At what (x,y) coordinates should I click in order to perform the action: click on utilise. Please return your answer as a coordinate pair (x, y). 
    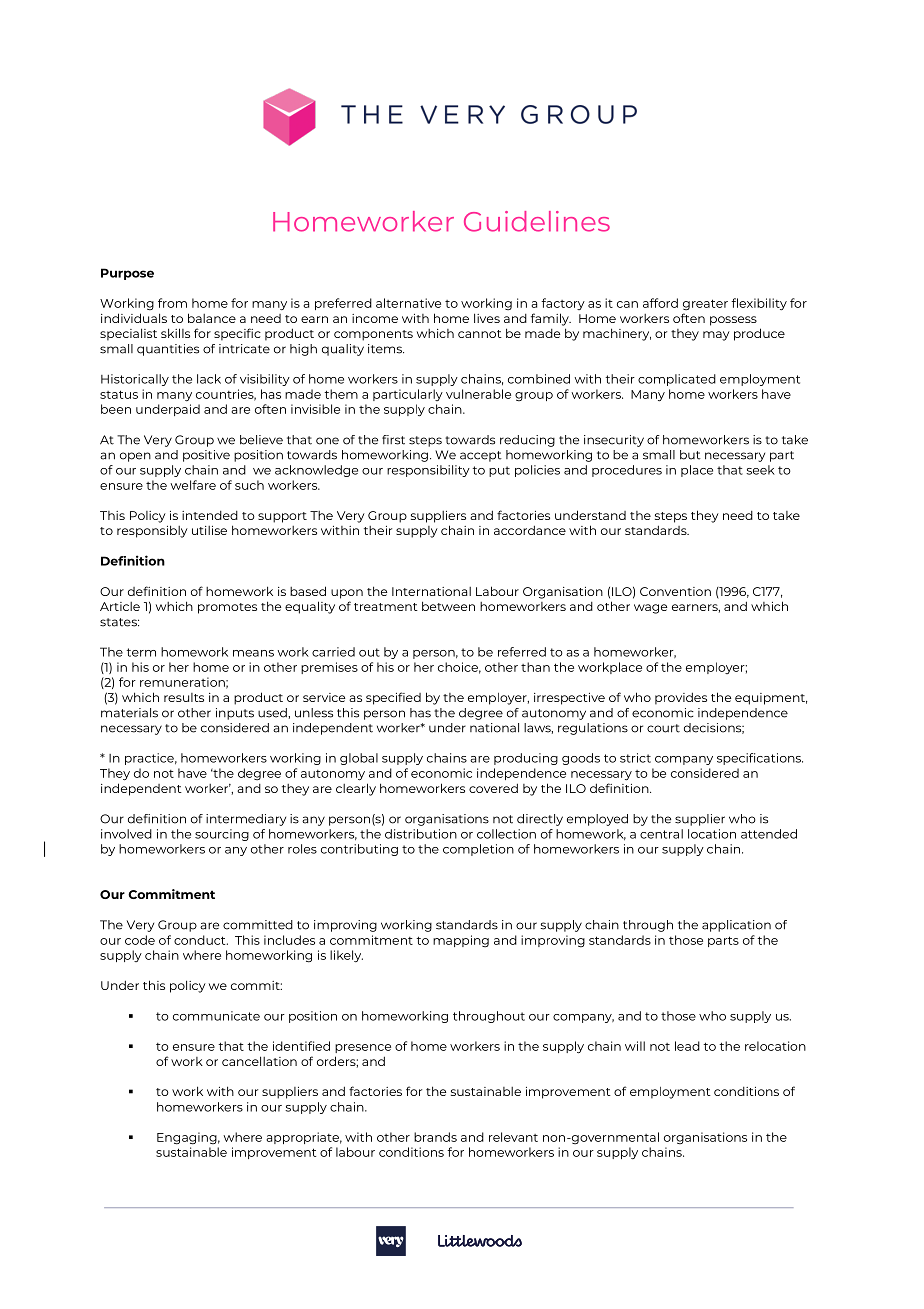
    Looking at the image, I should click on (209, 530).
